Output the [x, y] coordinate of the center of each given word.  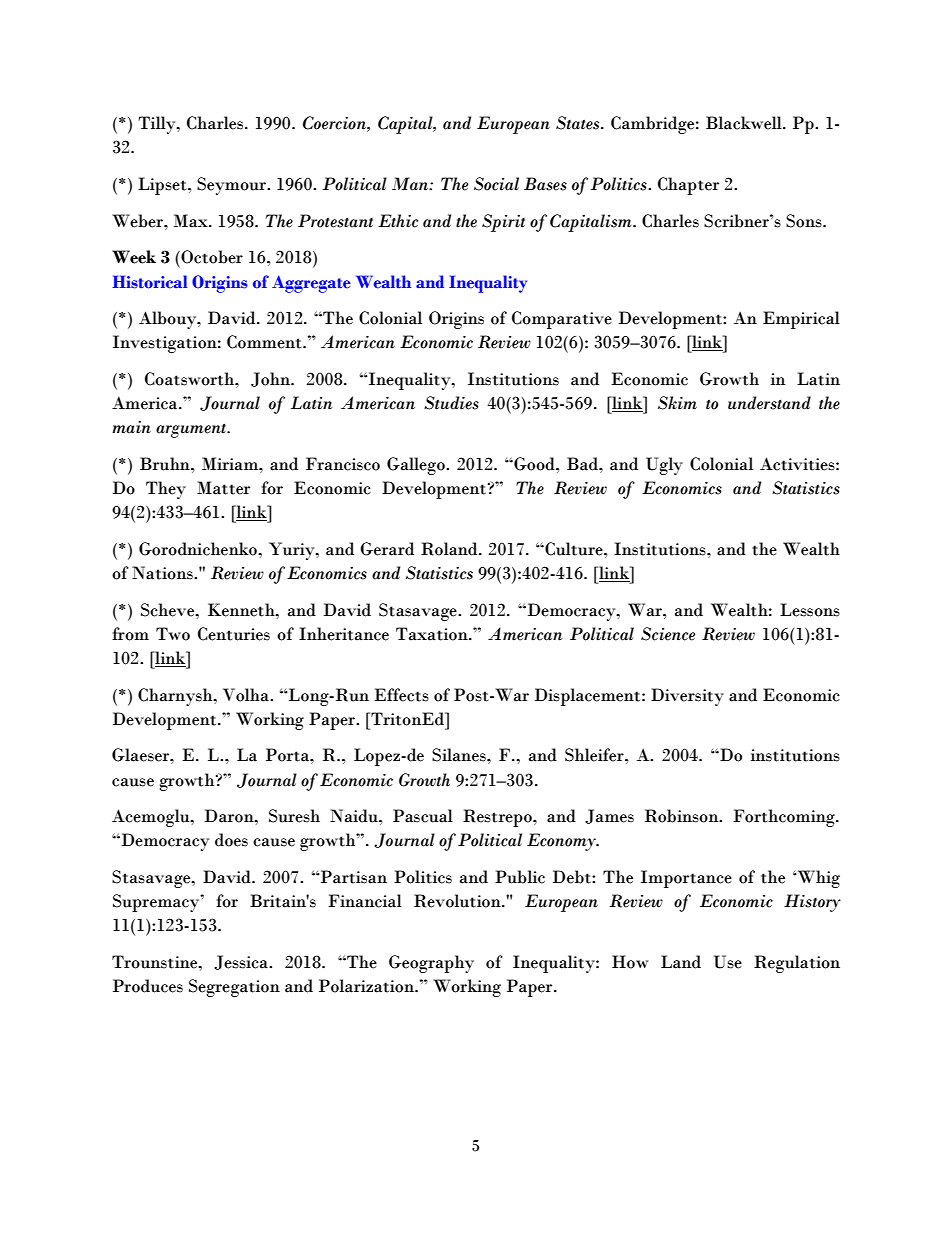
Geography [431, 964]
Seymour [232, 186]
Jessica [242, 962]
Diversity [687, 697]
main [131, 427]
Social [496, 184]
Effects [401, 695]
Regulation [797, 964]
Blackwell [745, 123]
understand [769, 403]
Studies [451, 403]
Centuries [234, 634]
